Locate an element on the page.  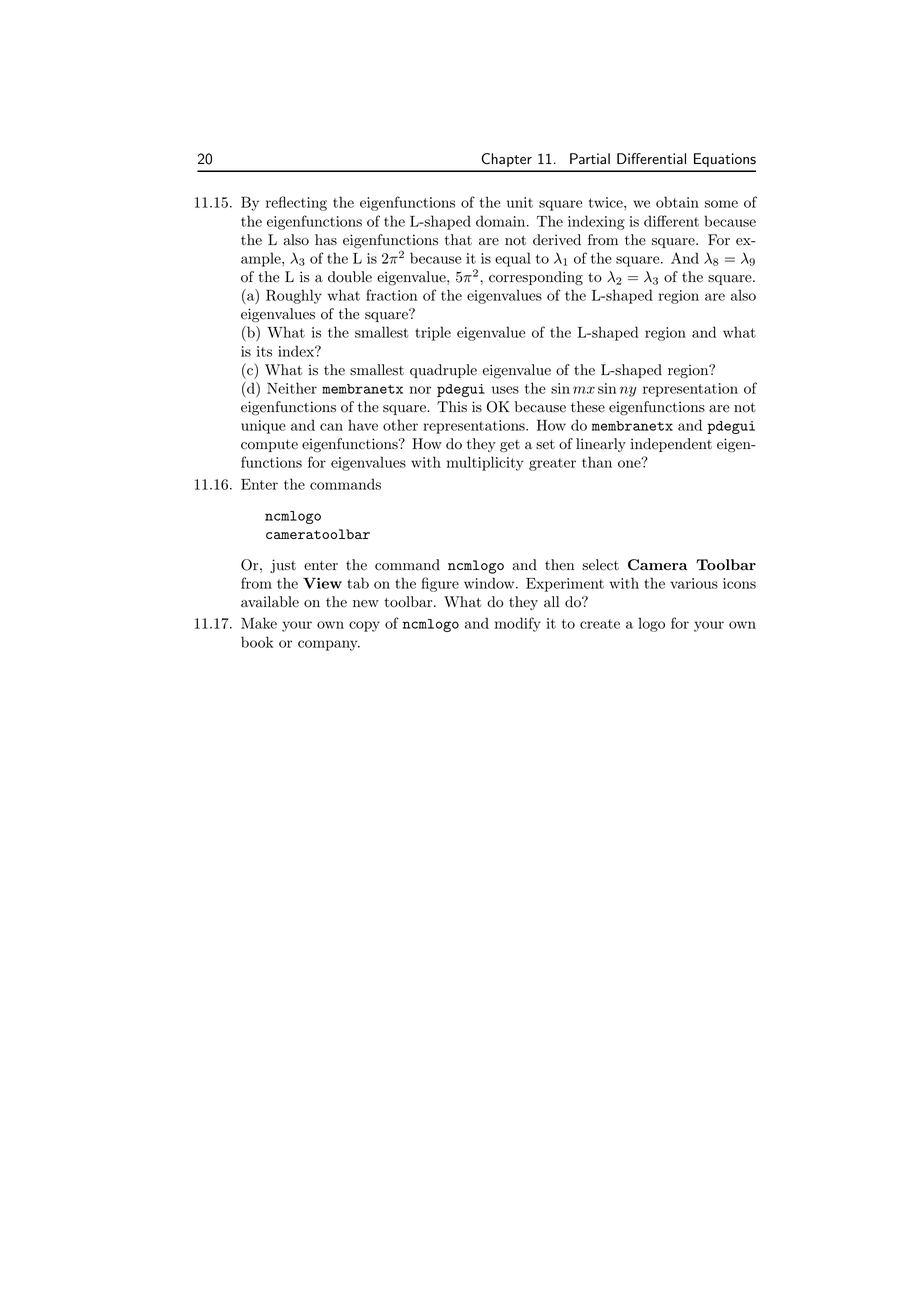
can is located at coordinates (331, 427).
